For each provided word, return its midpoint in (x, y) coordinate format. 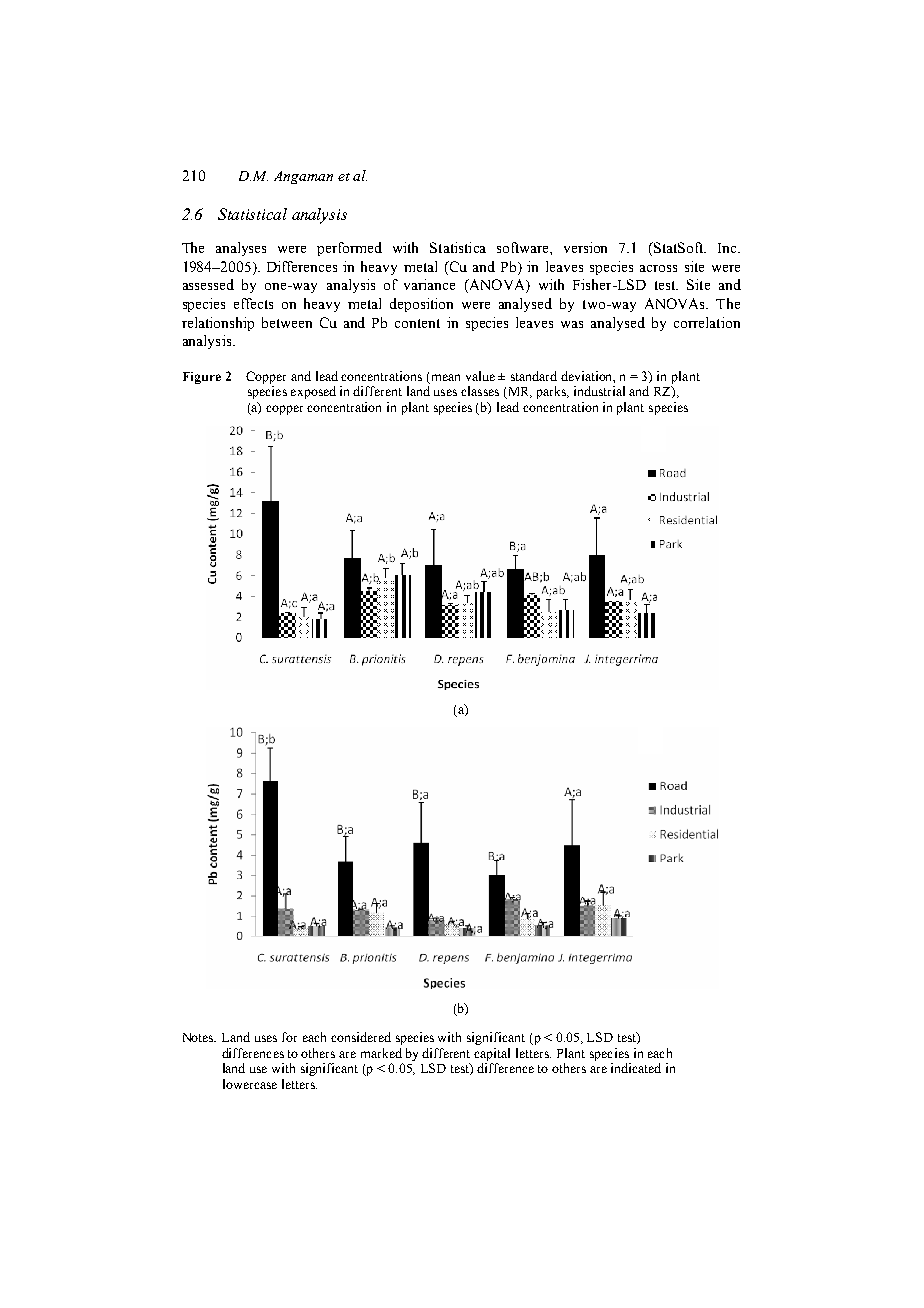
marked (381, 1053)
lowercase (250, 1084)
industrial (599, 391)
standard (534, 376)
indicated (636, 1068)
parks (553, 392)
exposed (313, 392)
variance (429, 284)
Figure (202, 378)
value (480, 376)
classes (480, 391)
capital (492, 1054)
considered (361, 1037)
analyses (241, 249)
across (658, 268)
